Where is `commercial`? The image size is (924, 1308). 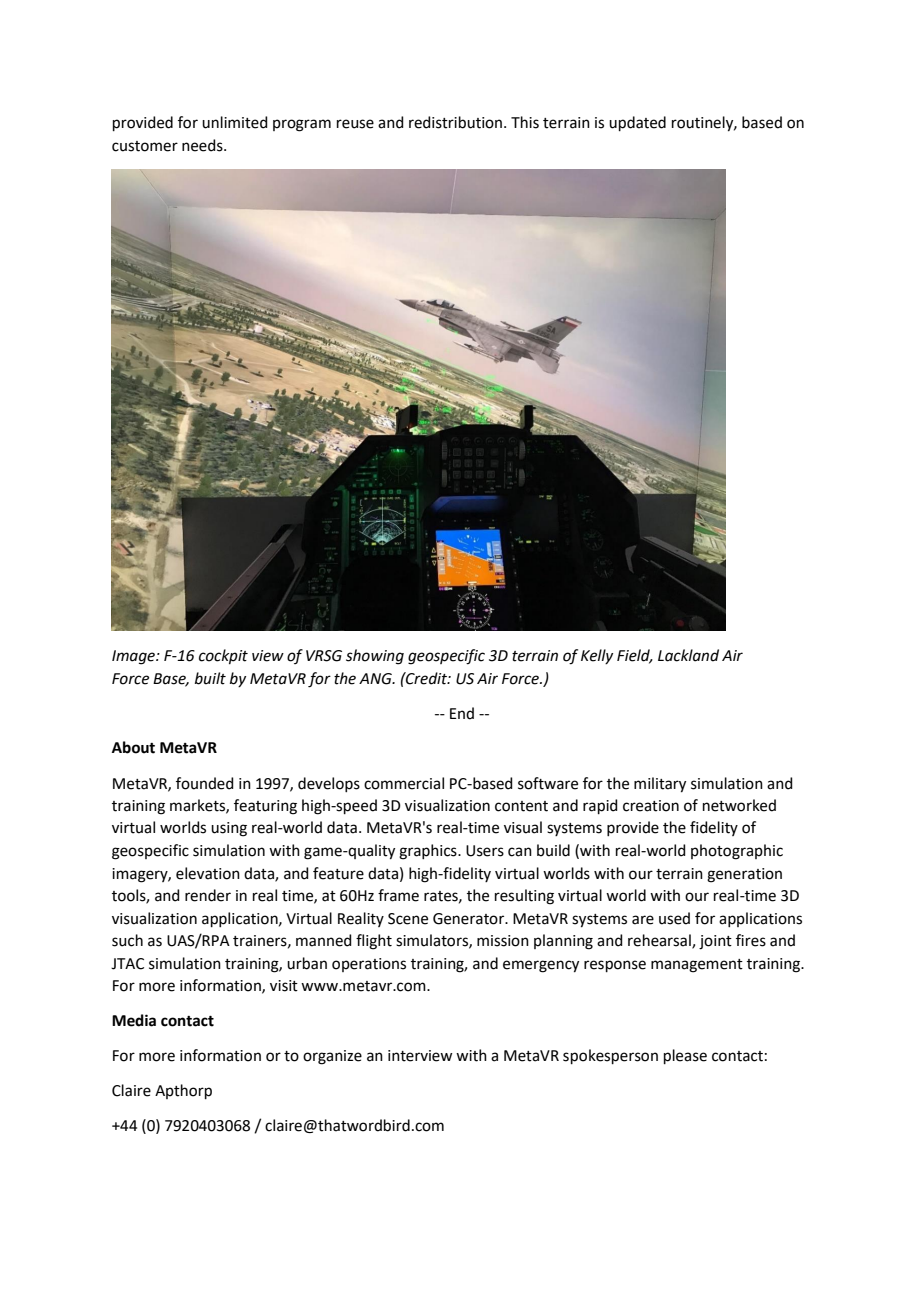
commercial is located at coordinates (404, 783).
